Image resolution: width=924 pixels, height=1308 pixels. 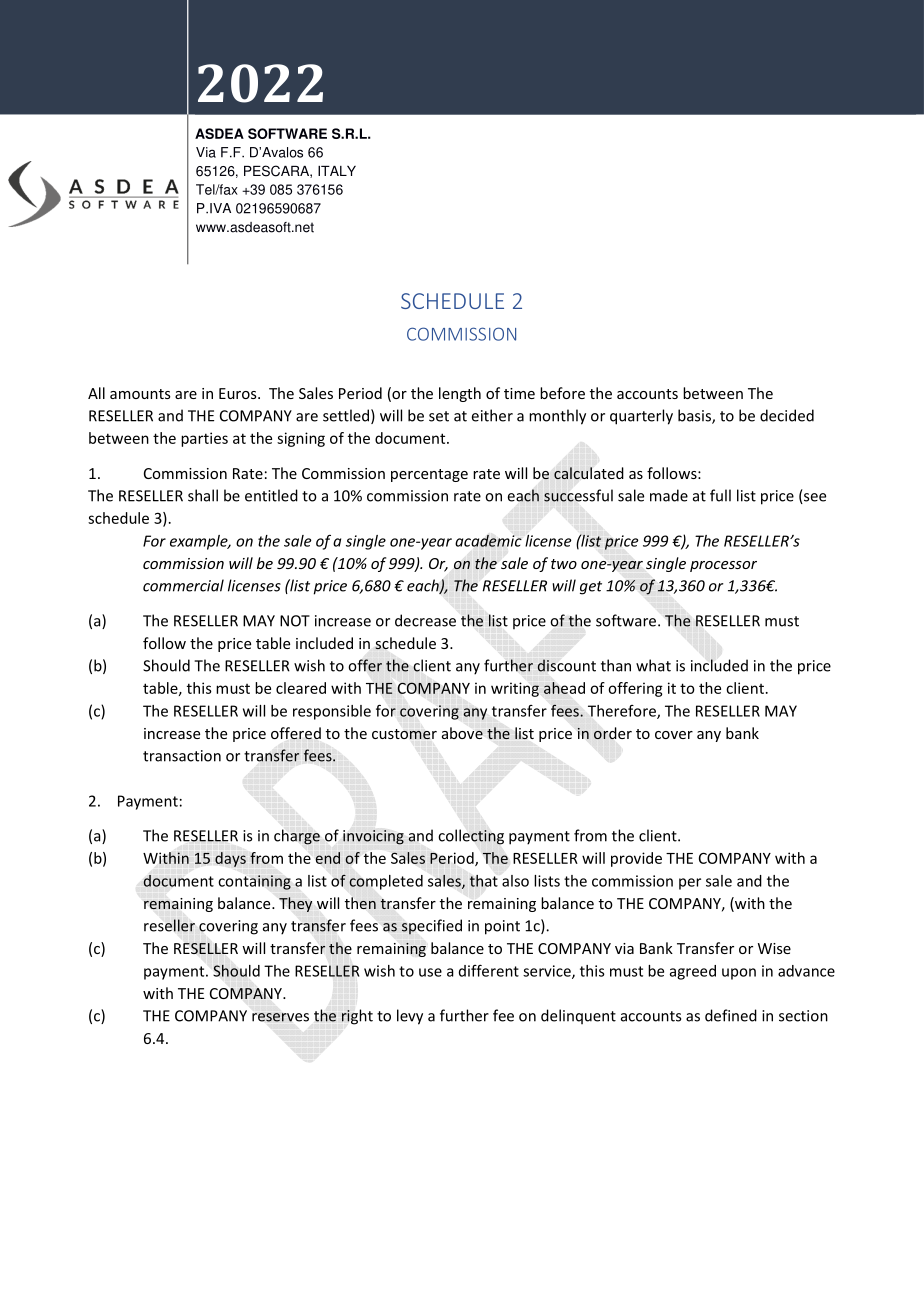 I want to click on reserves, so click(x=280, y=1017).
